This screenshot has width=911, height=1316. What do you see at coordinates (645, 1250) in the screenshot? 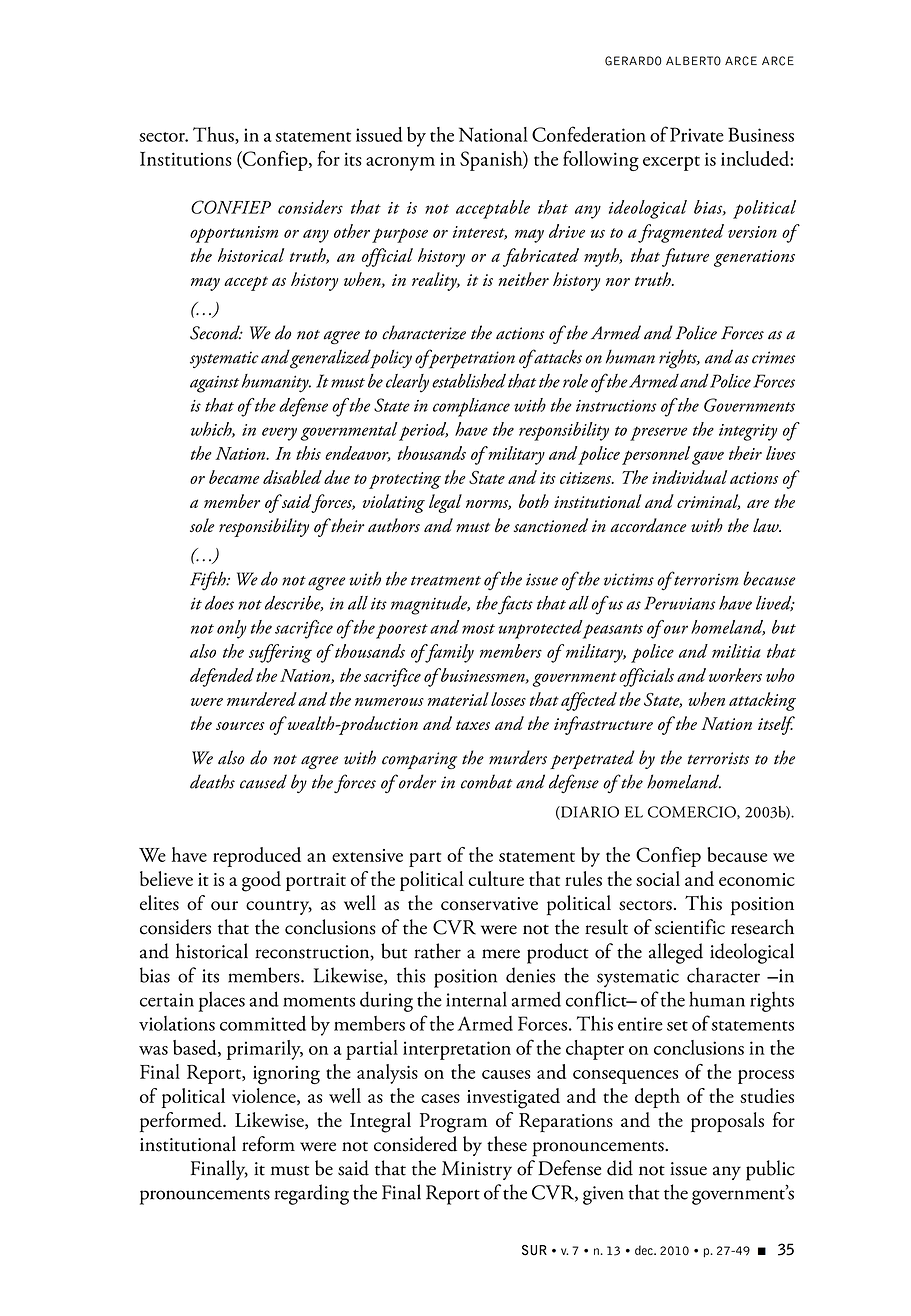
I see `dec` at bounding box center [645, 1250].
